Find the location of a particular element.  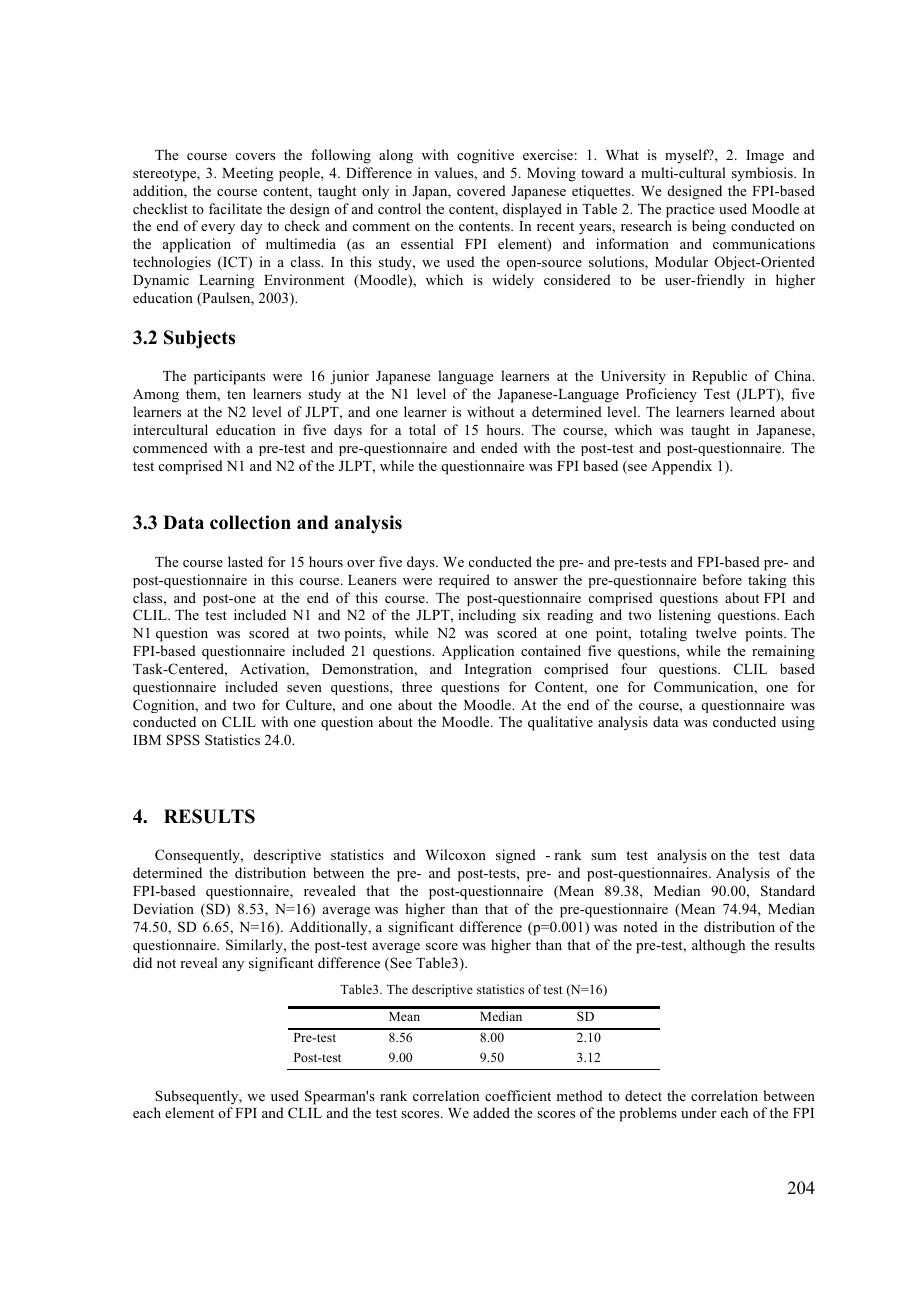

cognitive is located at coordinates (485, 156).
